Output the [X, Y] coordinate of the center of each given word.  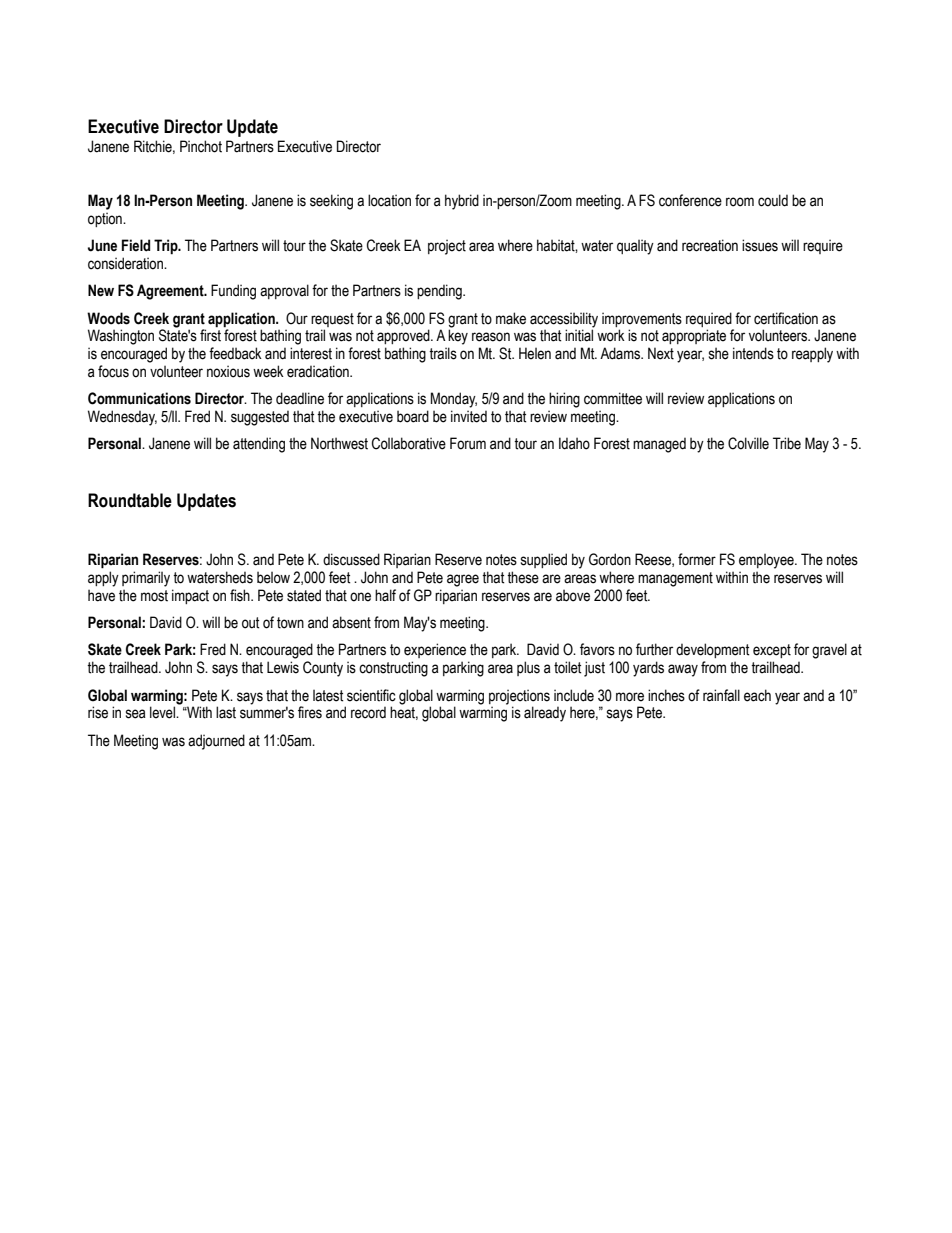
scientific [371, 695]
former [697, 559]
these [523, 577]
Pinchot [201, 146]
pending [440, 292]
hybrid [462, 202]
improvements [642, 319]
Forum [468, 443]
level [163, 712]
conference [690, 200]
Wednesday [122, 418]
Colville [748, 443]
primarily [146, 579]
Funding [233, 292]
